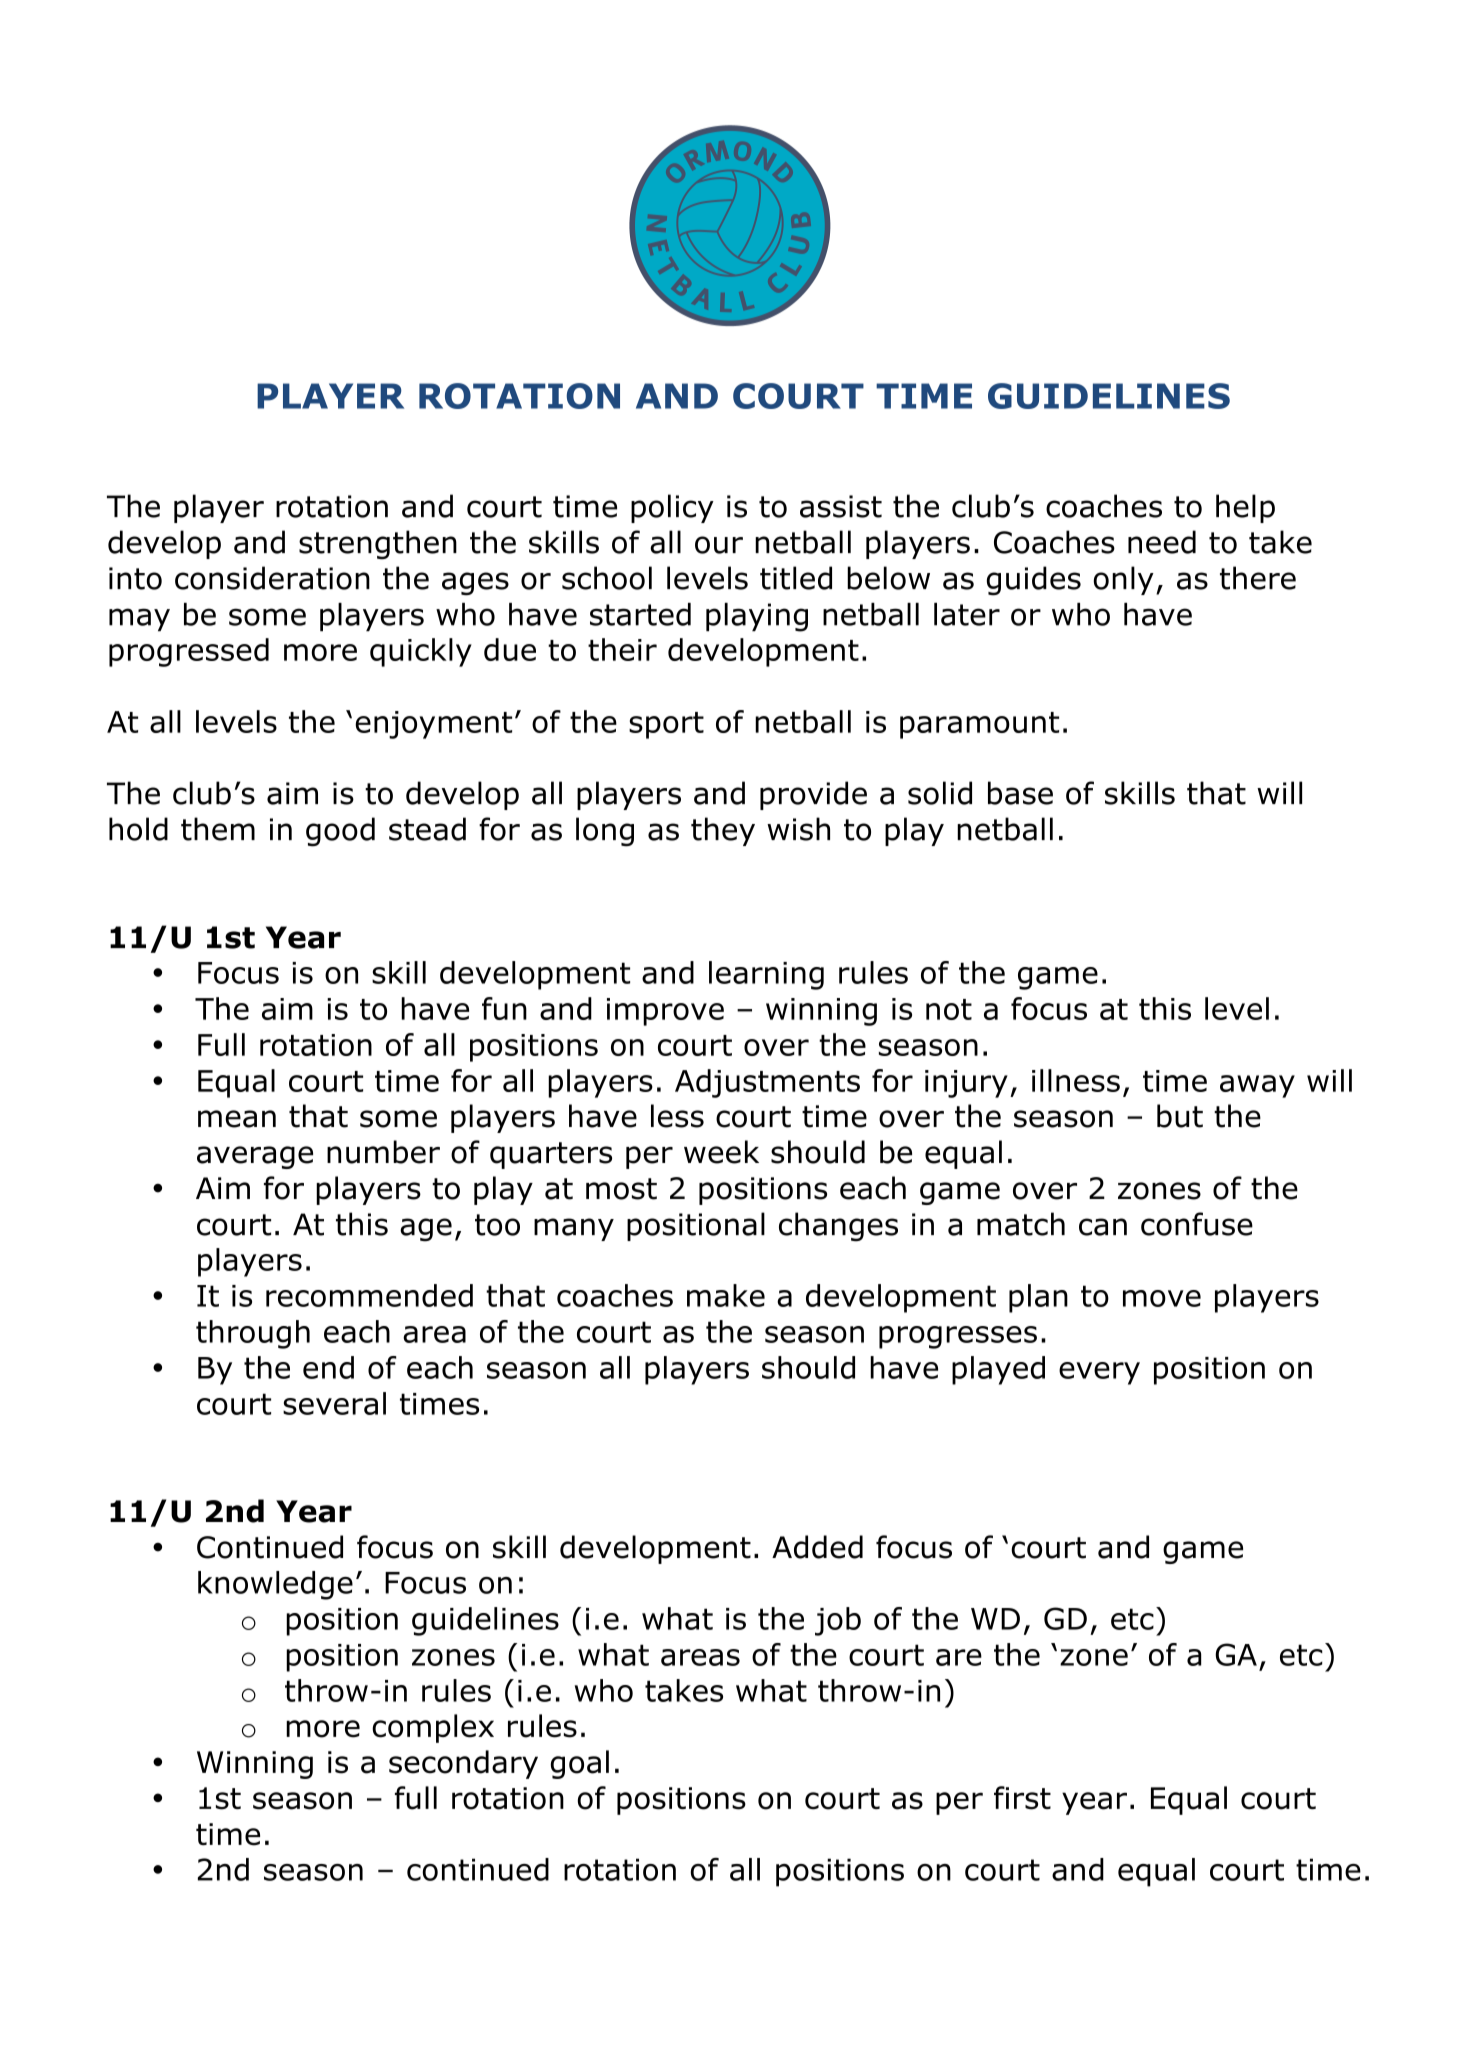  Describe the element at coordinates (218, 829) in the screenshot. I see `them` at that location.
